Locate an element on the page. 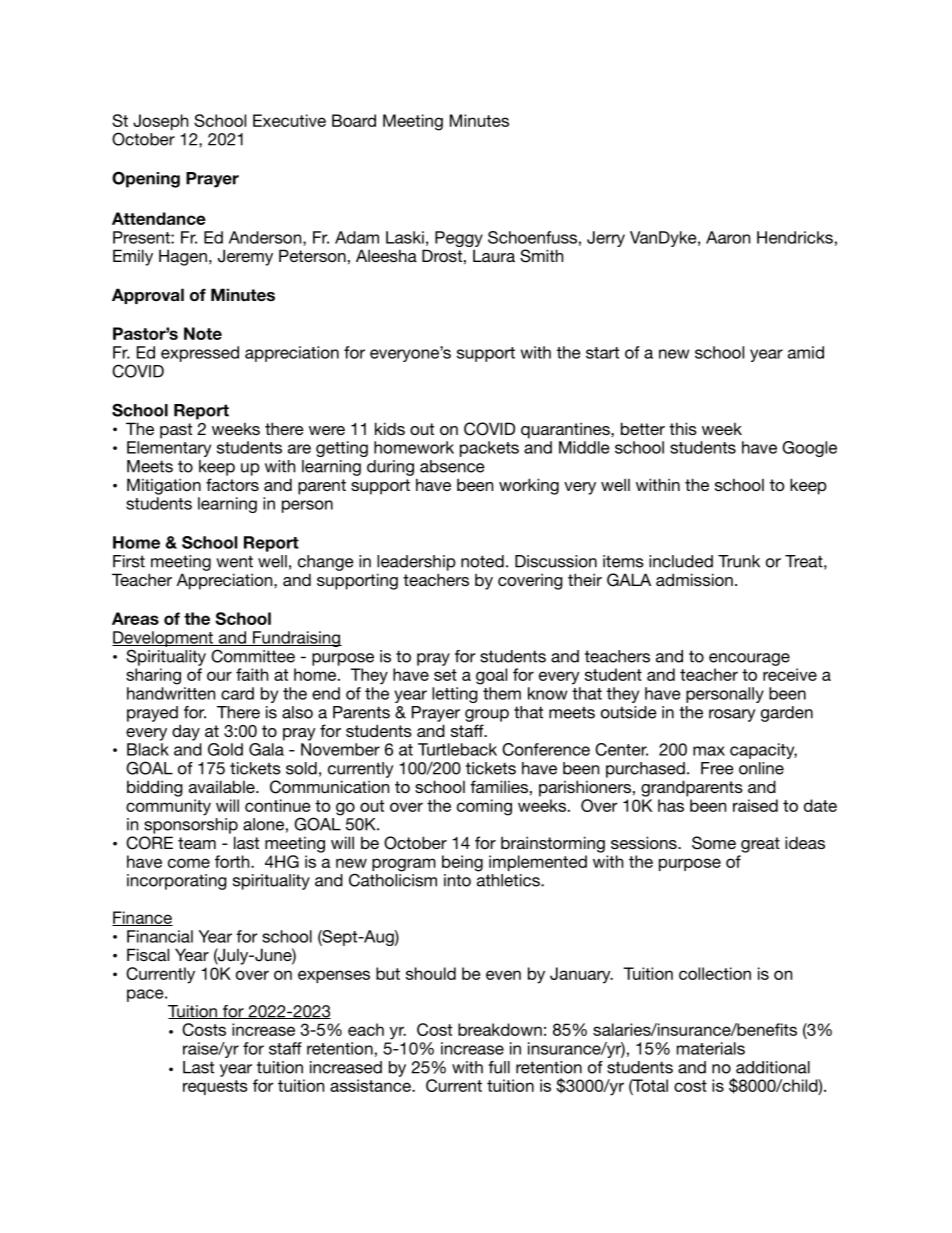 Image resolution: width=952 pixels, height=1233 pixels. leadership is located at coordinates (416, 563).
